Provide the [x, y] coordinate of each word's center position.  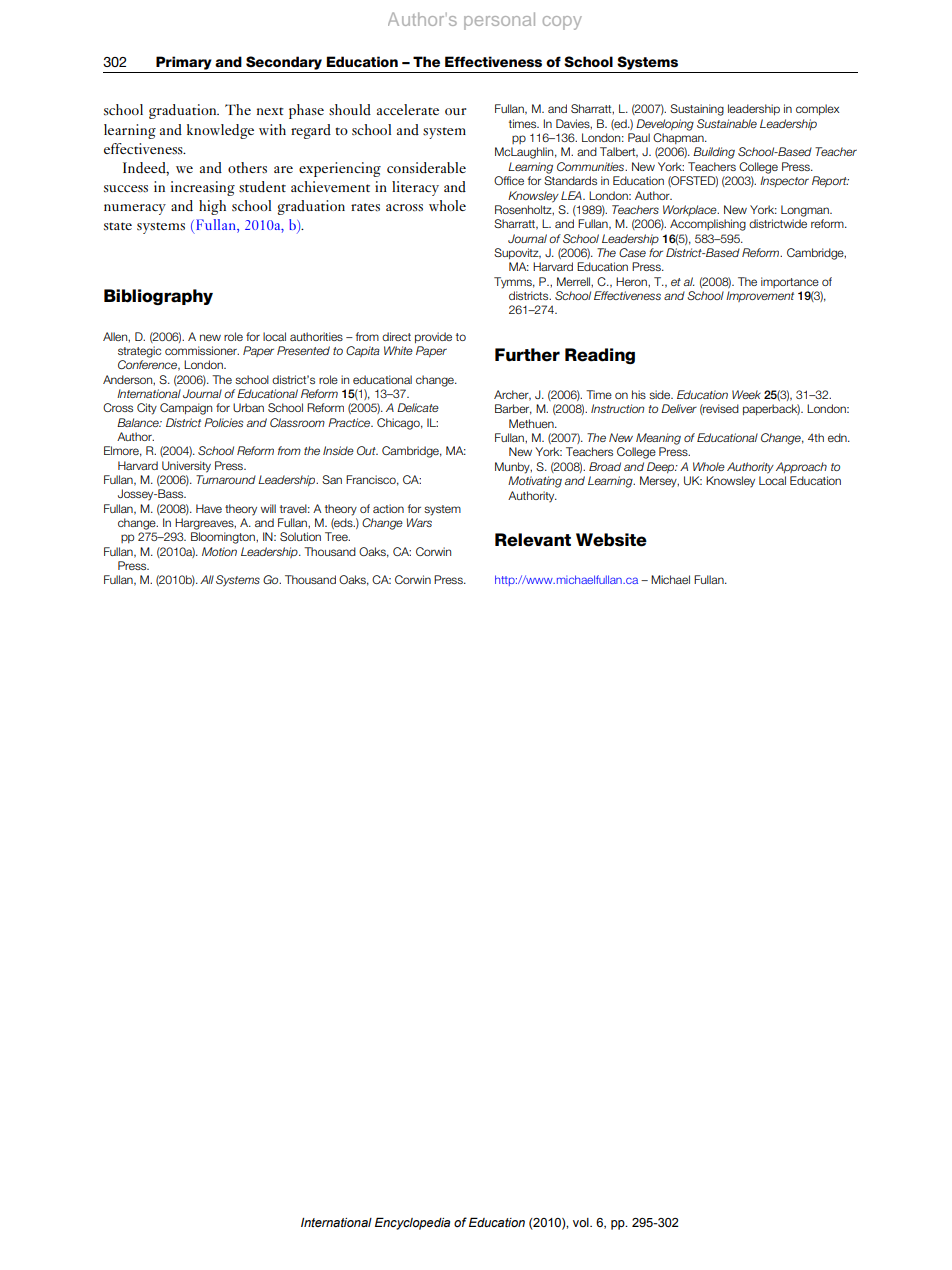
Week [746, 394]
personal [499, 21]
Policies [223, 422]
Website [611, 540]
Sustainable [727, 123]
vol [582, 1222]
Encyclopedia [412, 1223]
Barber [513, 409]
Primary [184, 63]
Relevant [533, 540]
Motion [219, 551]
